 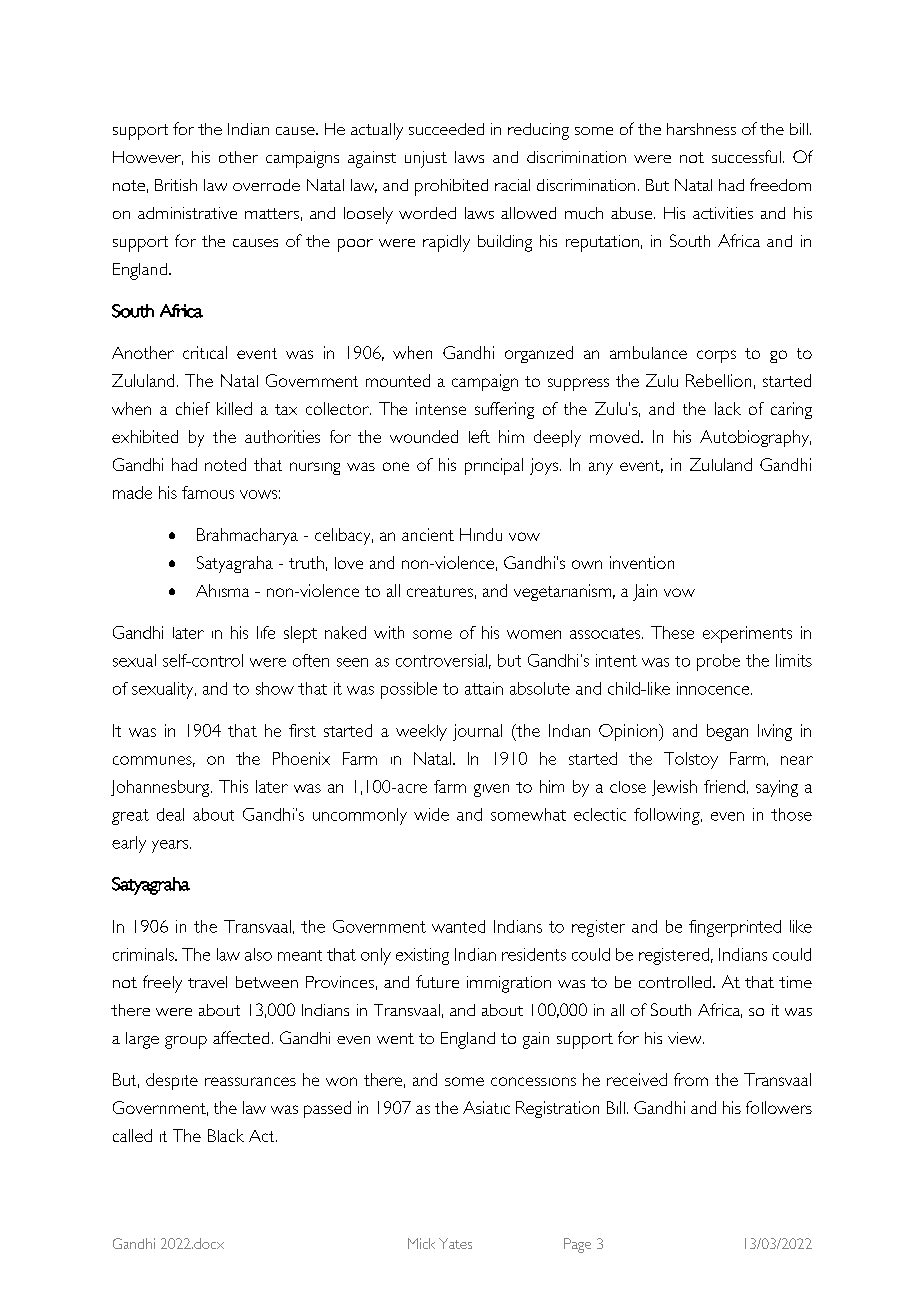 What do you see at coordinates (451, 187) in the screenshot?
I see `prohibited` at bounding box center [451, 187].
